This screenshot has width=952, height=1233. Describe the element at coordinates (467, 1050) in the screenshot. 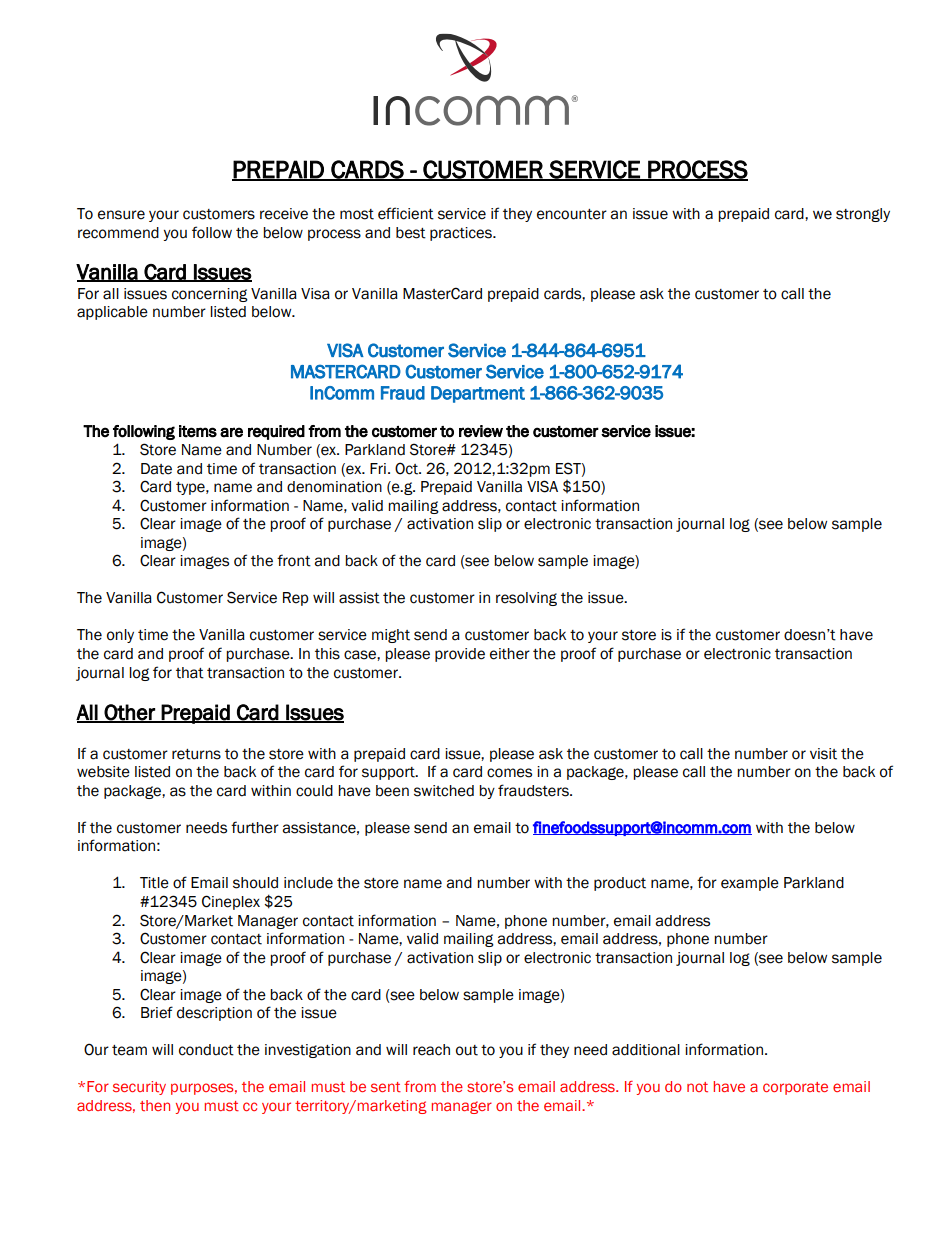

I see `out` at that location.
